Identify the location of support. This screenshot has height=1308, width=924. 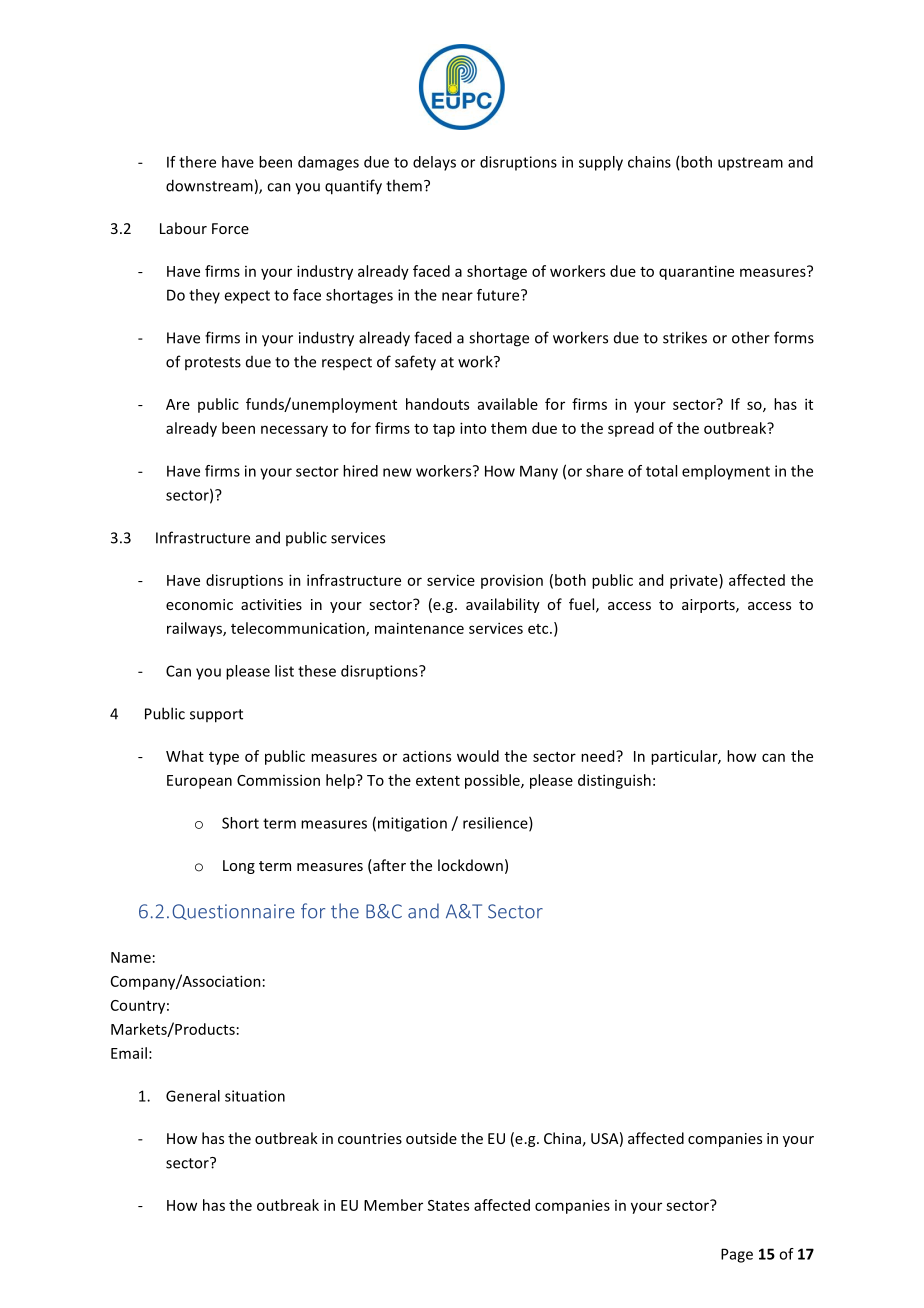
(216, 716).
